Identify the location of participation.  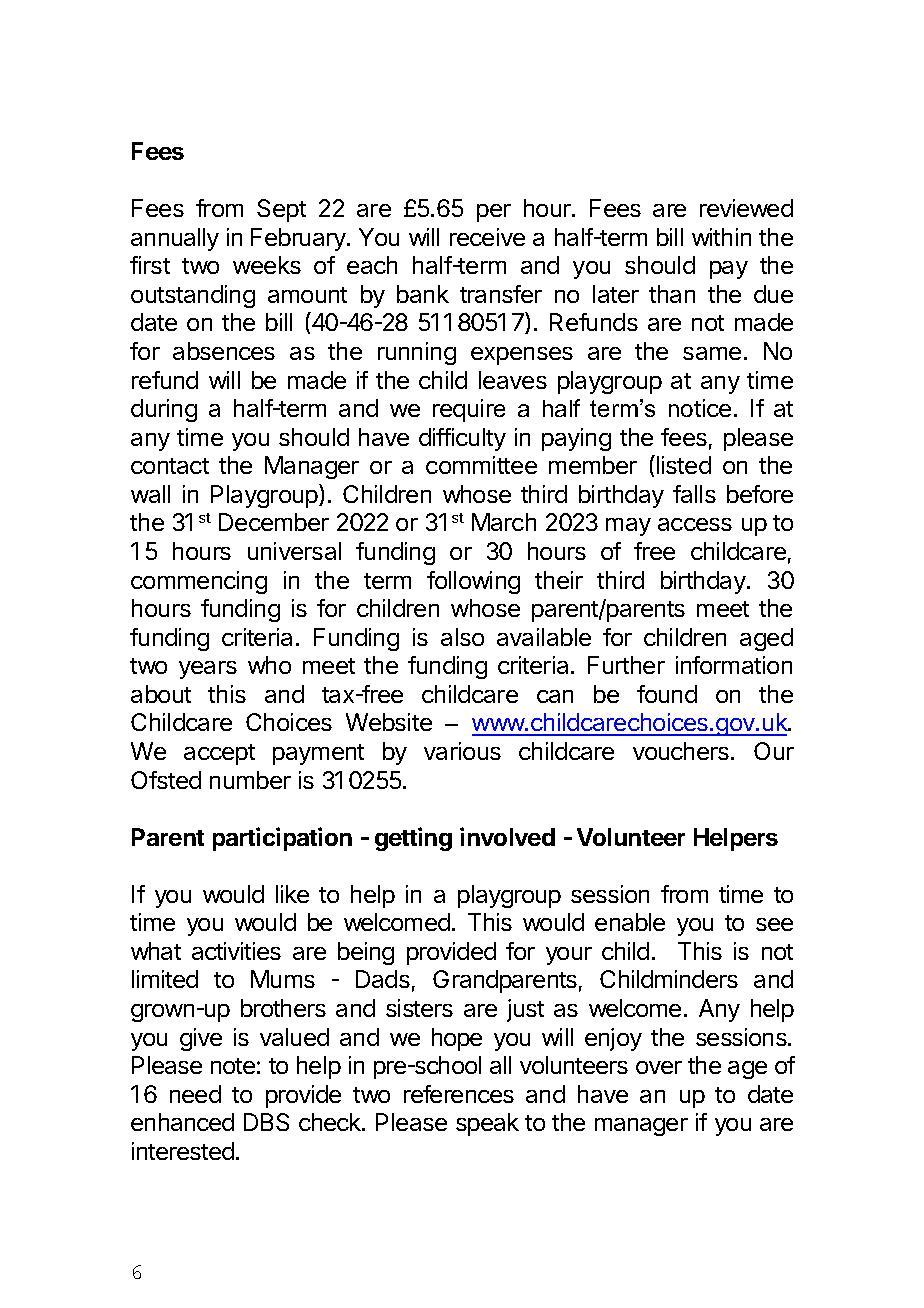
(282, 839).
